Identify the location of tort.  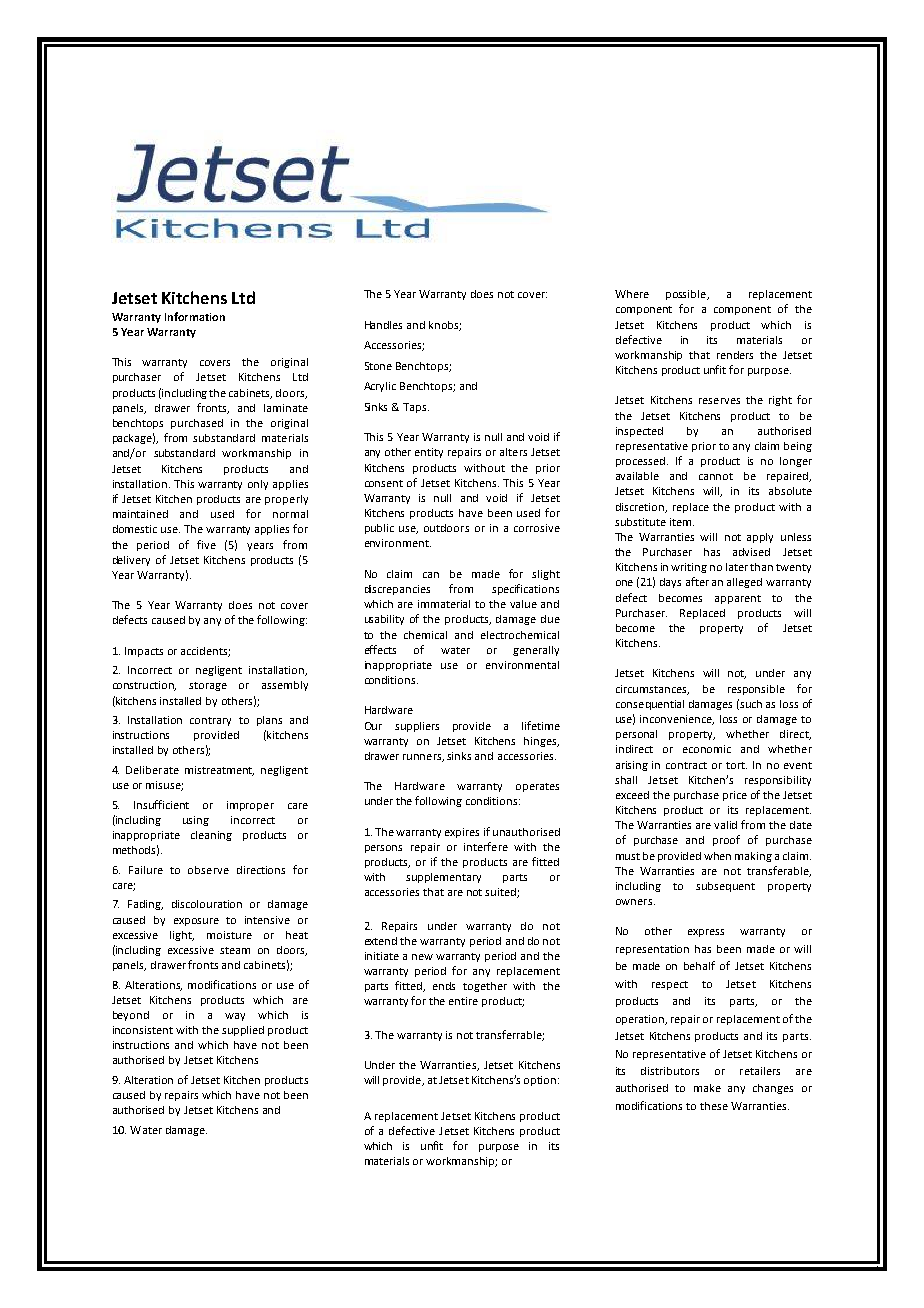
(736, 765).
